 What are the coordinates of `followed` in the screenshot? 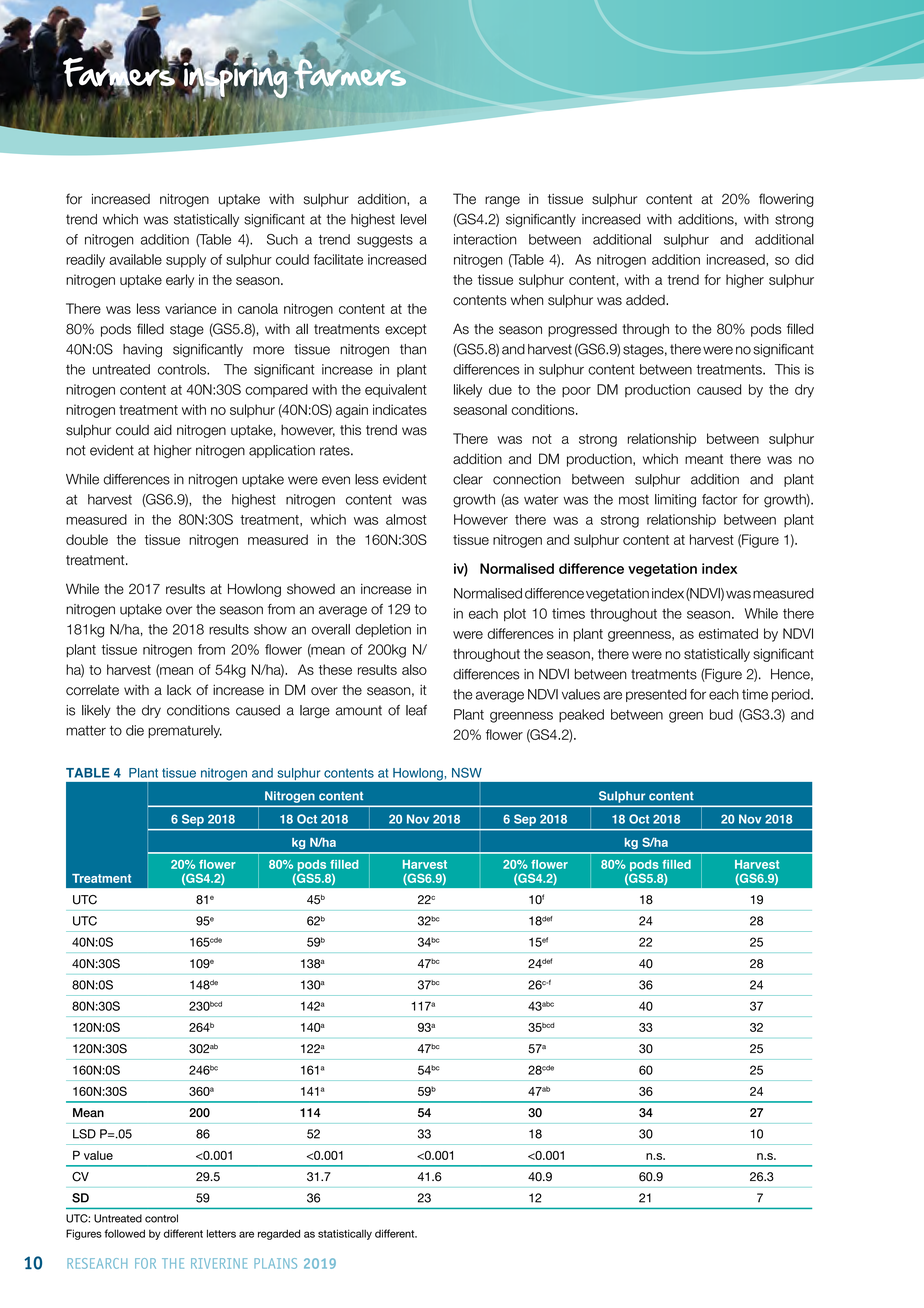 It's located at (124, 1233).
